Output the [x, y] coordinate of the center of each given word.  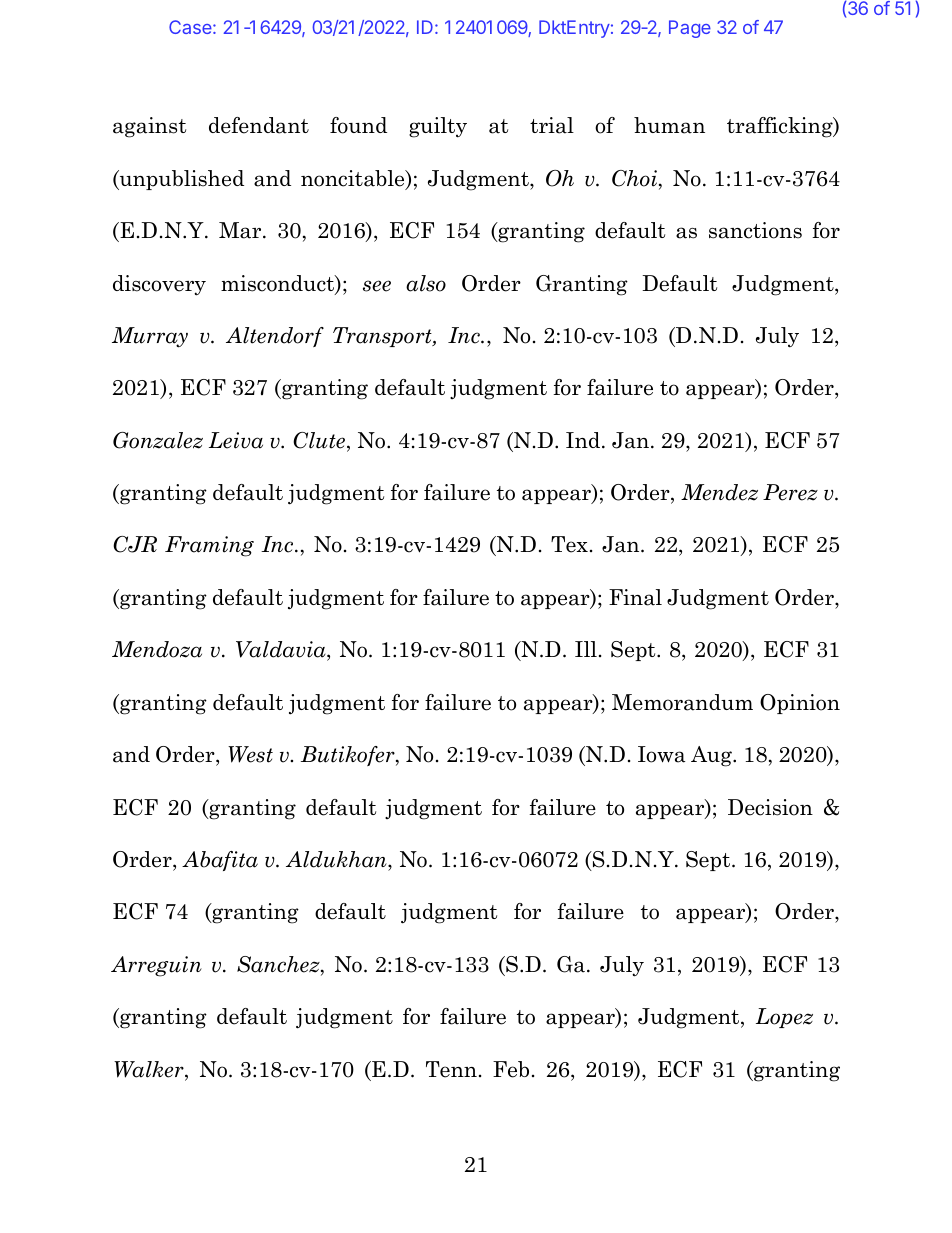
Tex [569, 544]
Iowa [661, 754]
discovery [159, 285]
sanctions [755, 230]
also [426, 283]
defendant [259, 125]
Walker [150, 1070]
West [250, 754]
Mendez [719, 492]
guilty [438, 127]
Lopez [784, 1018]
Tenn [451, 1069]
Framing [209, 546]
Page [690, 29]
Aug [712, 756]
